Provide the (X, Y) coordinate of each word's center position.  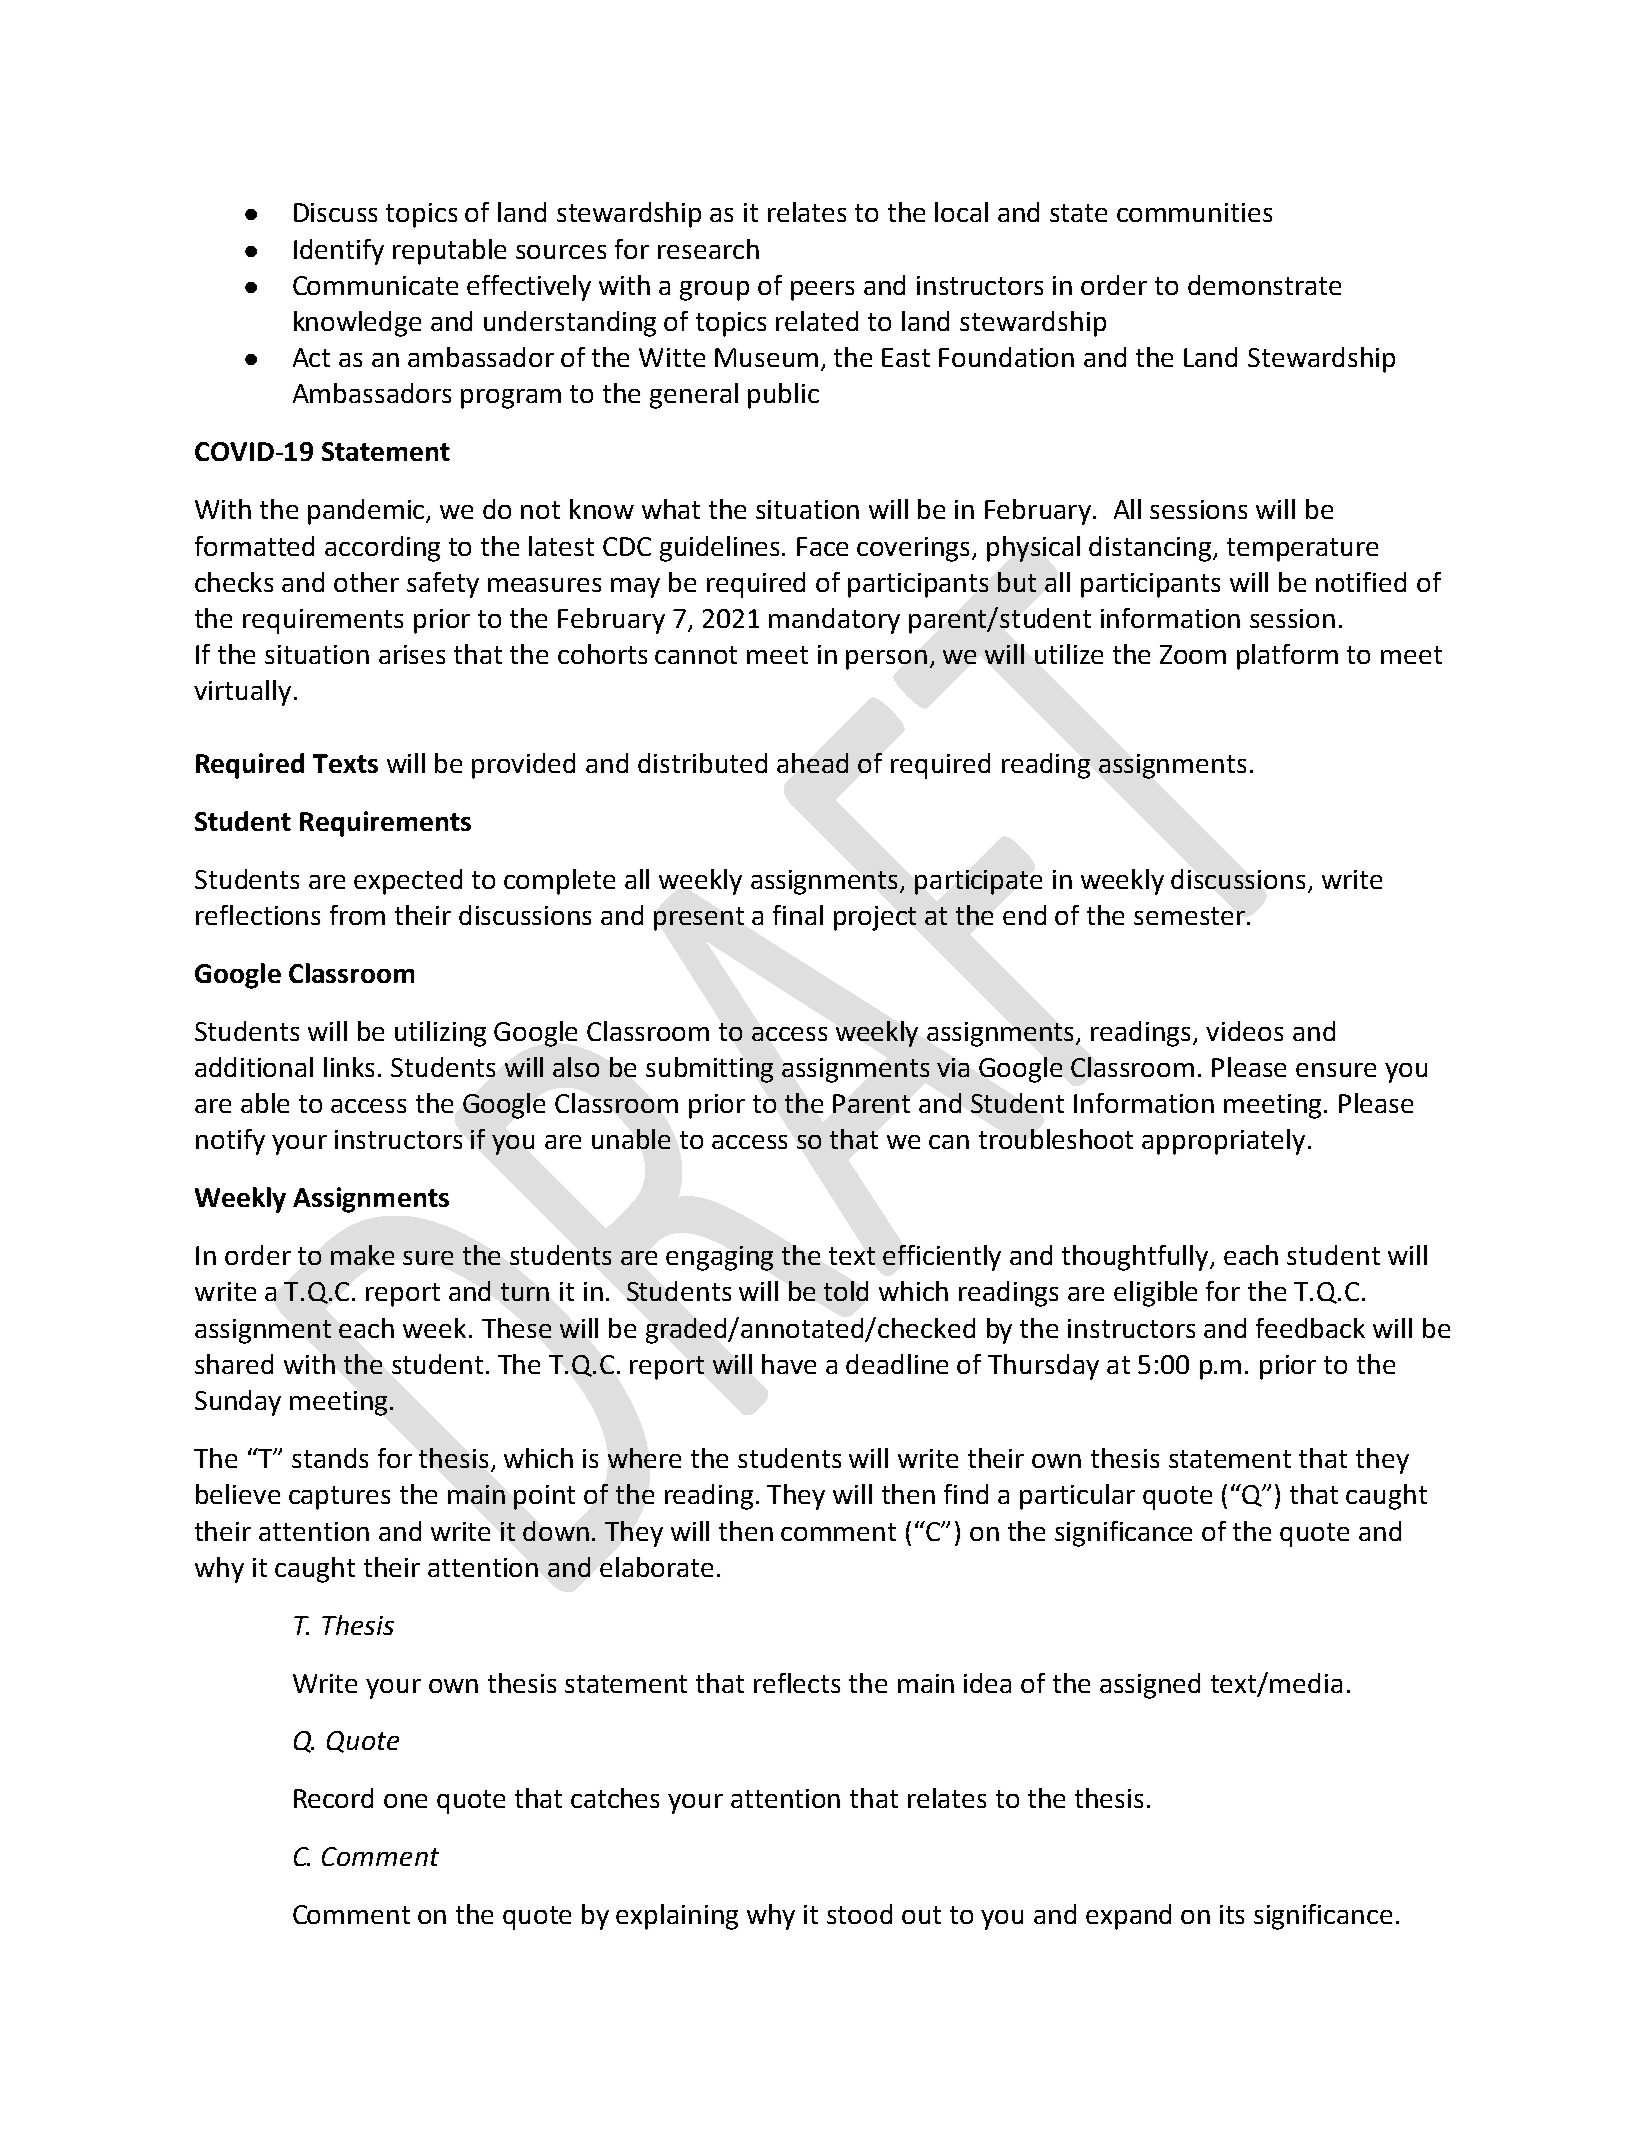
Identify (339, 252)
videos (1244, 1031)
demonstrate (1264, 285)
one (405, 1801)
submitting (709, 1070)
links (349, 1067)
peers (822, 291)
